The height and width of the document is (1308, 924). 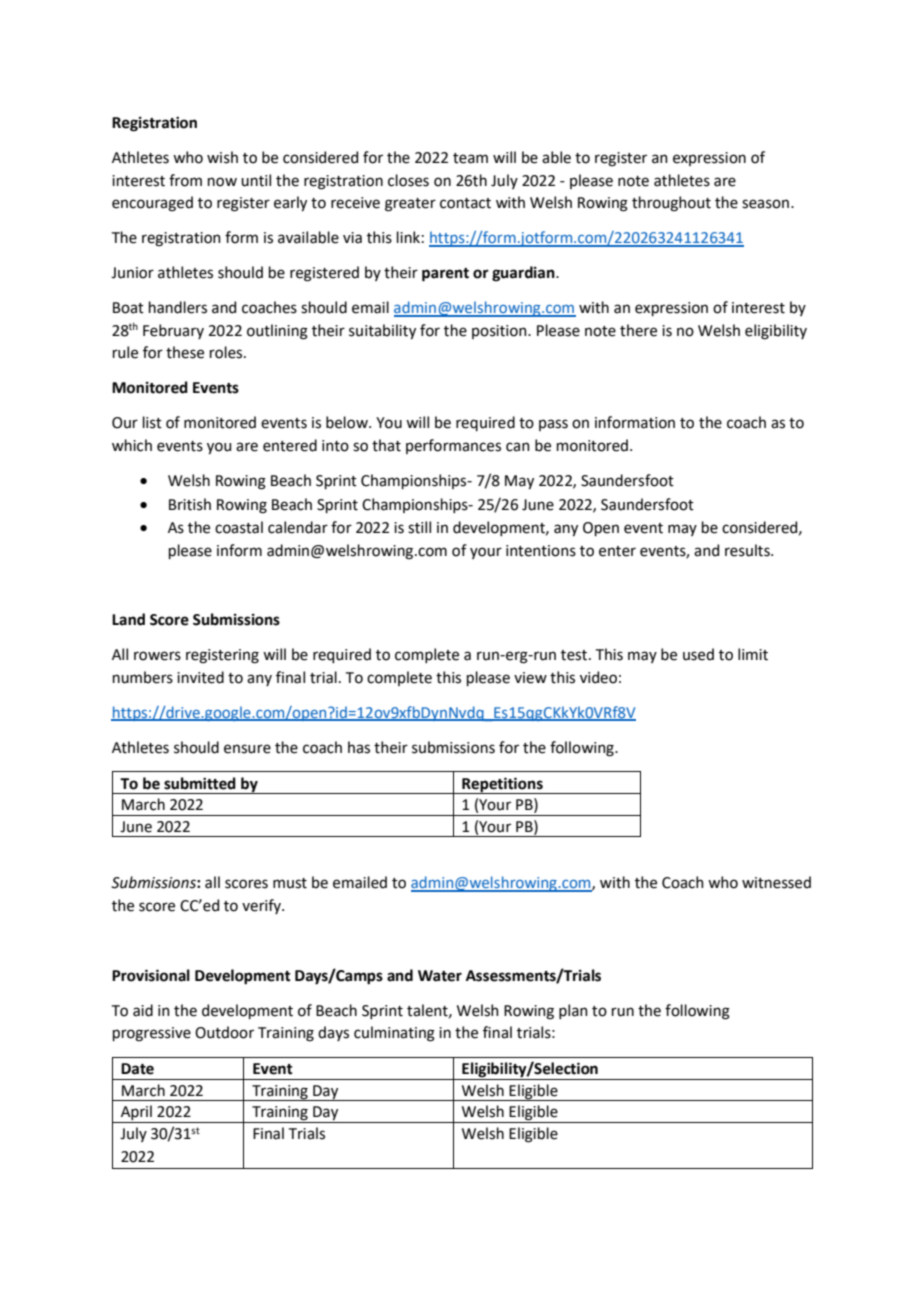 What do you see at coordinates (502, 785) in the document?
I see `Repetitions` at bounding box center [502, 785].
